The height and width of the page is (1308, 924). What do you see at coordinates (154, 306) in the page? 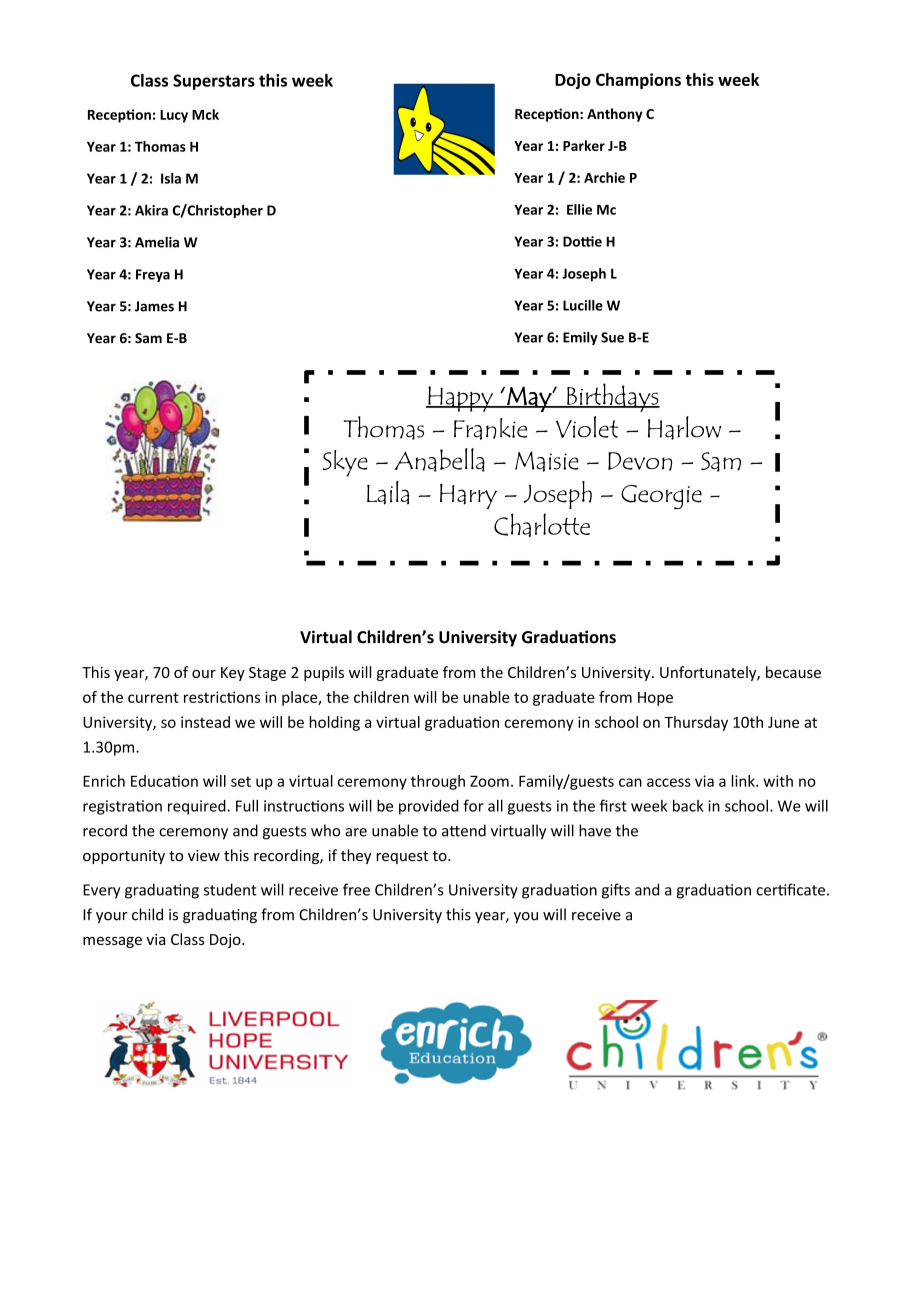
I see `James` at bounding box center [154, 306].
